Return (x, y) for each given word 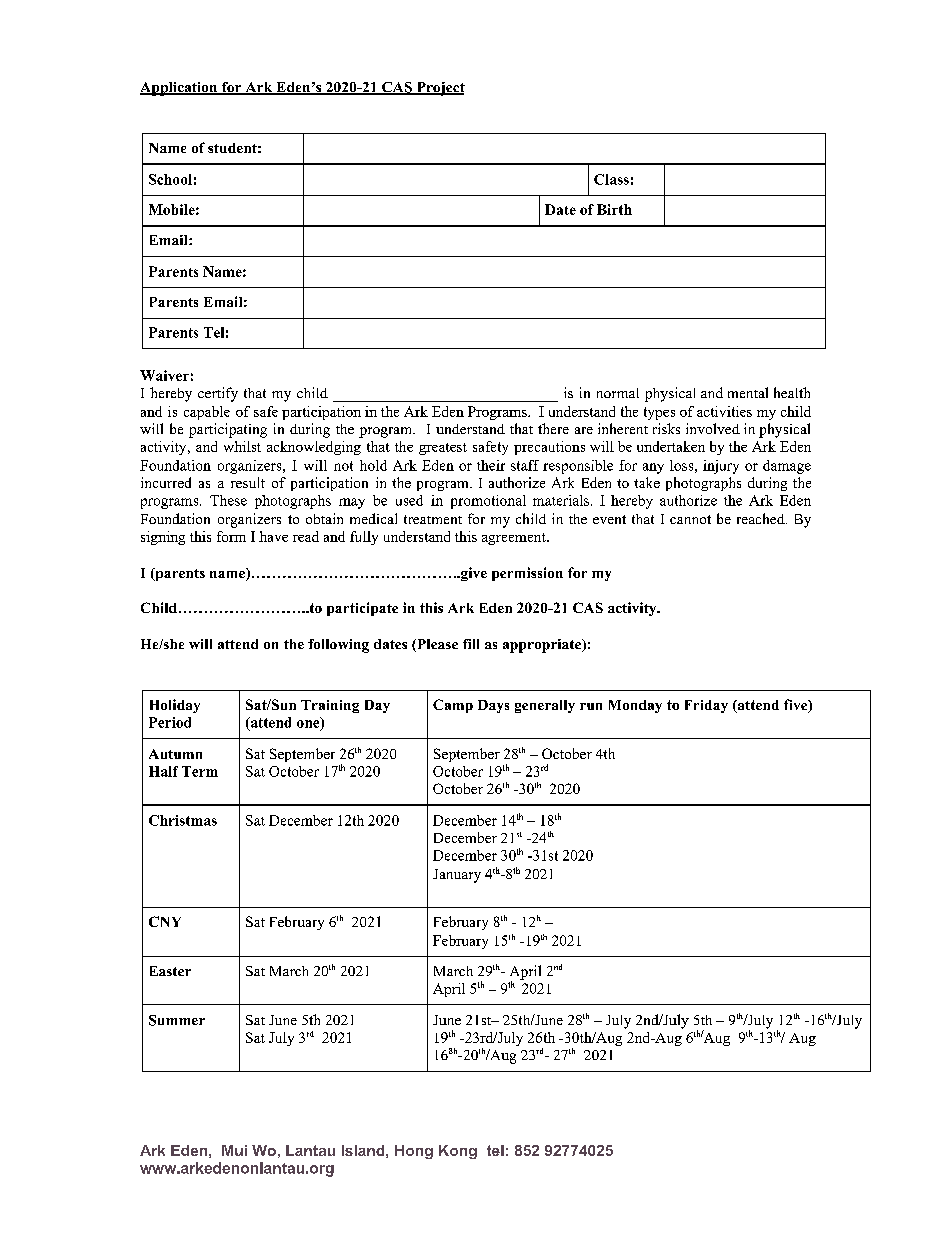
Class (611, 179)
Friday (706, 706)
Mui (234, 1150)
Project (439, 89)
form (231, 536)
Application (180, 89)
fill (471, 644)
